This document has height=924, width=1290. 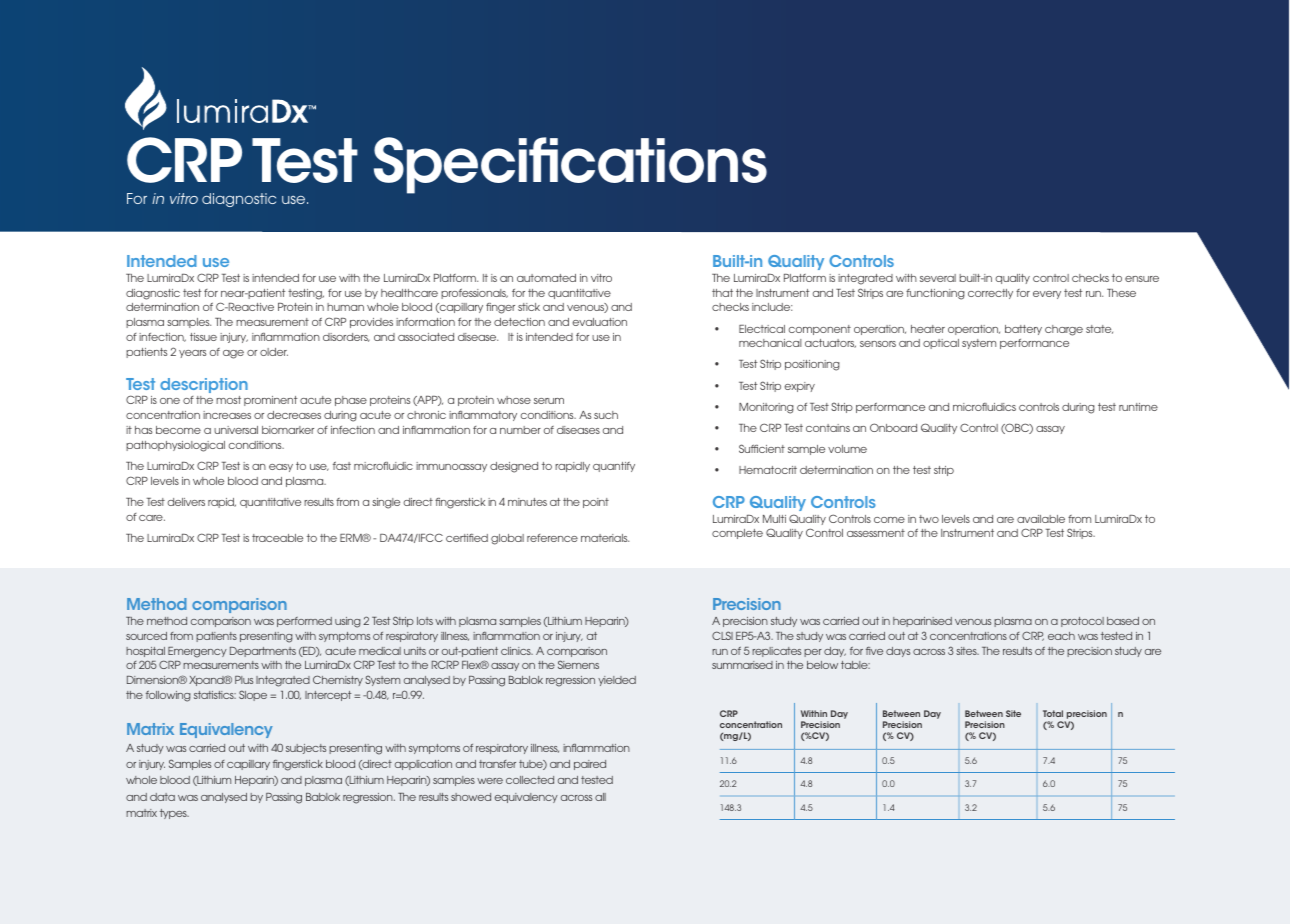 I want to click on several, so click(x=938, y=278).
